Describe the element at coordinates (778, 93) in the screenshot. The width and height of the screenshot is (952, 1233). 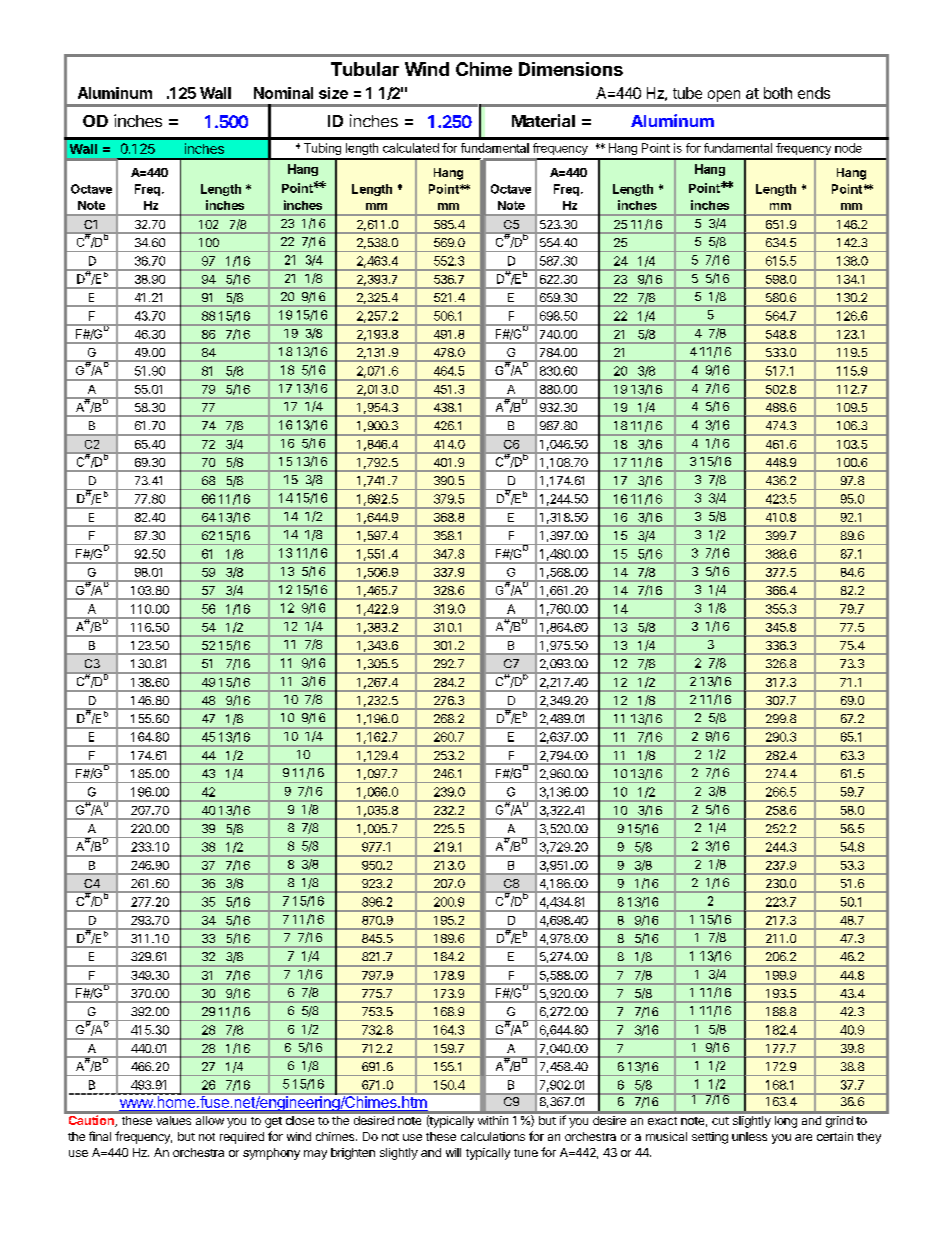
I see `both` at that location.
